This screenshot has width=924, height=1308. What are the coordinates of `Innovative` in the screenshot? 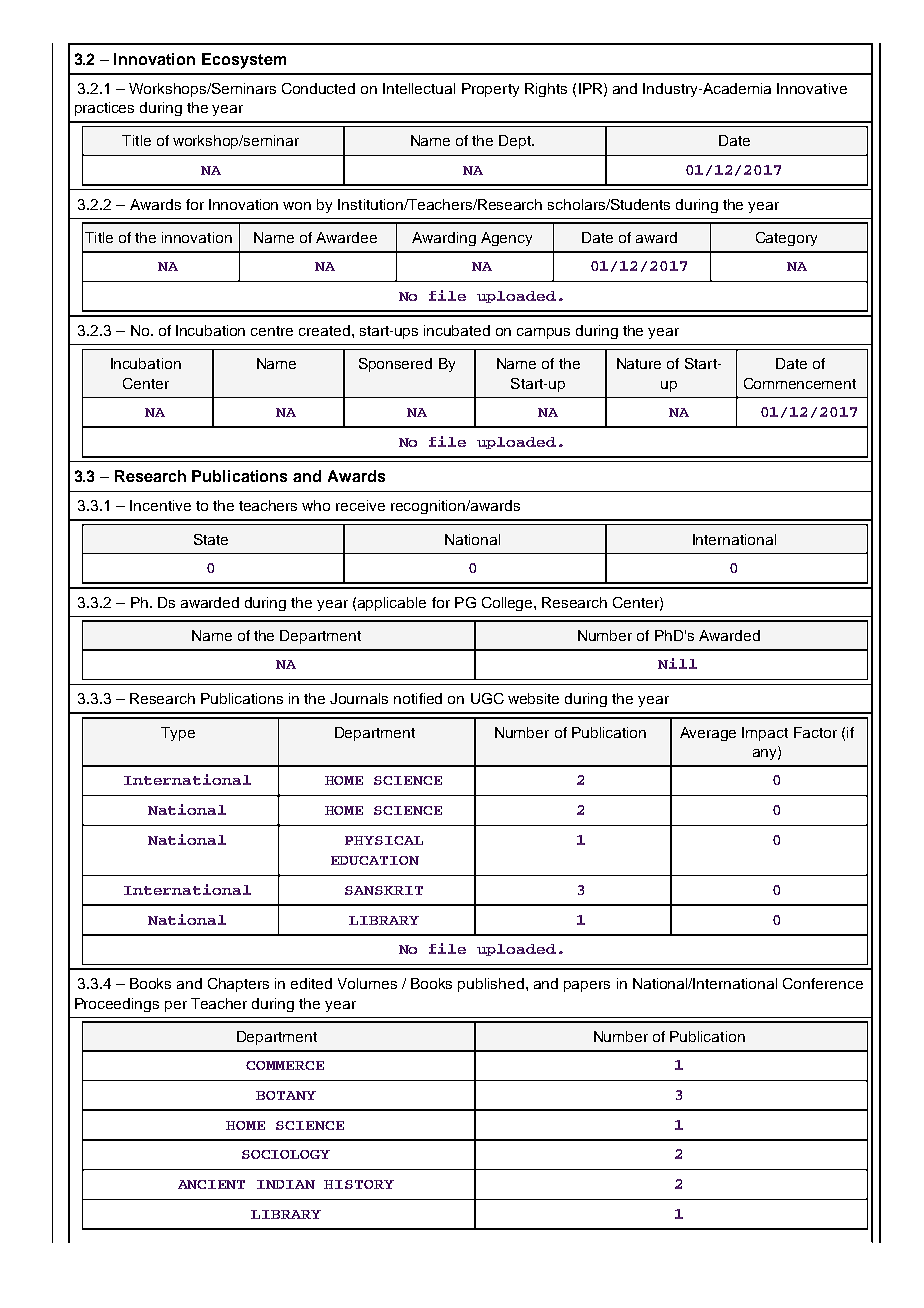 It's located at (812, 88).
